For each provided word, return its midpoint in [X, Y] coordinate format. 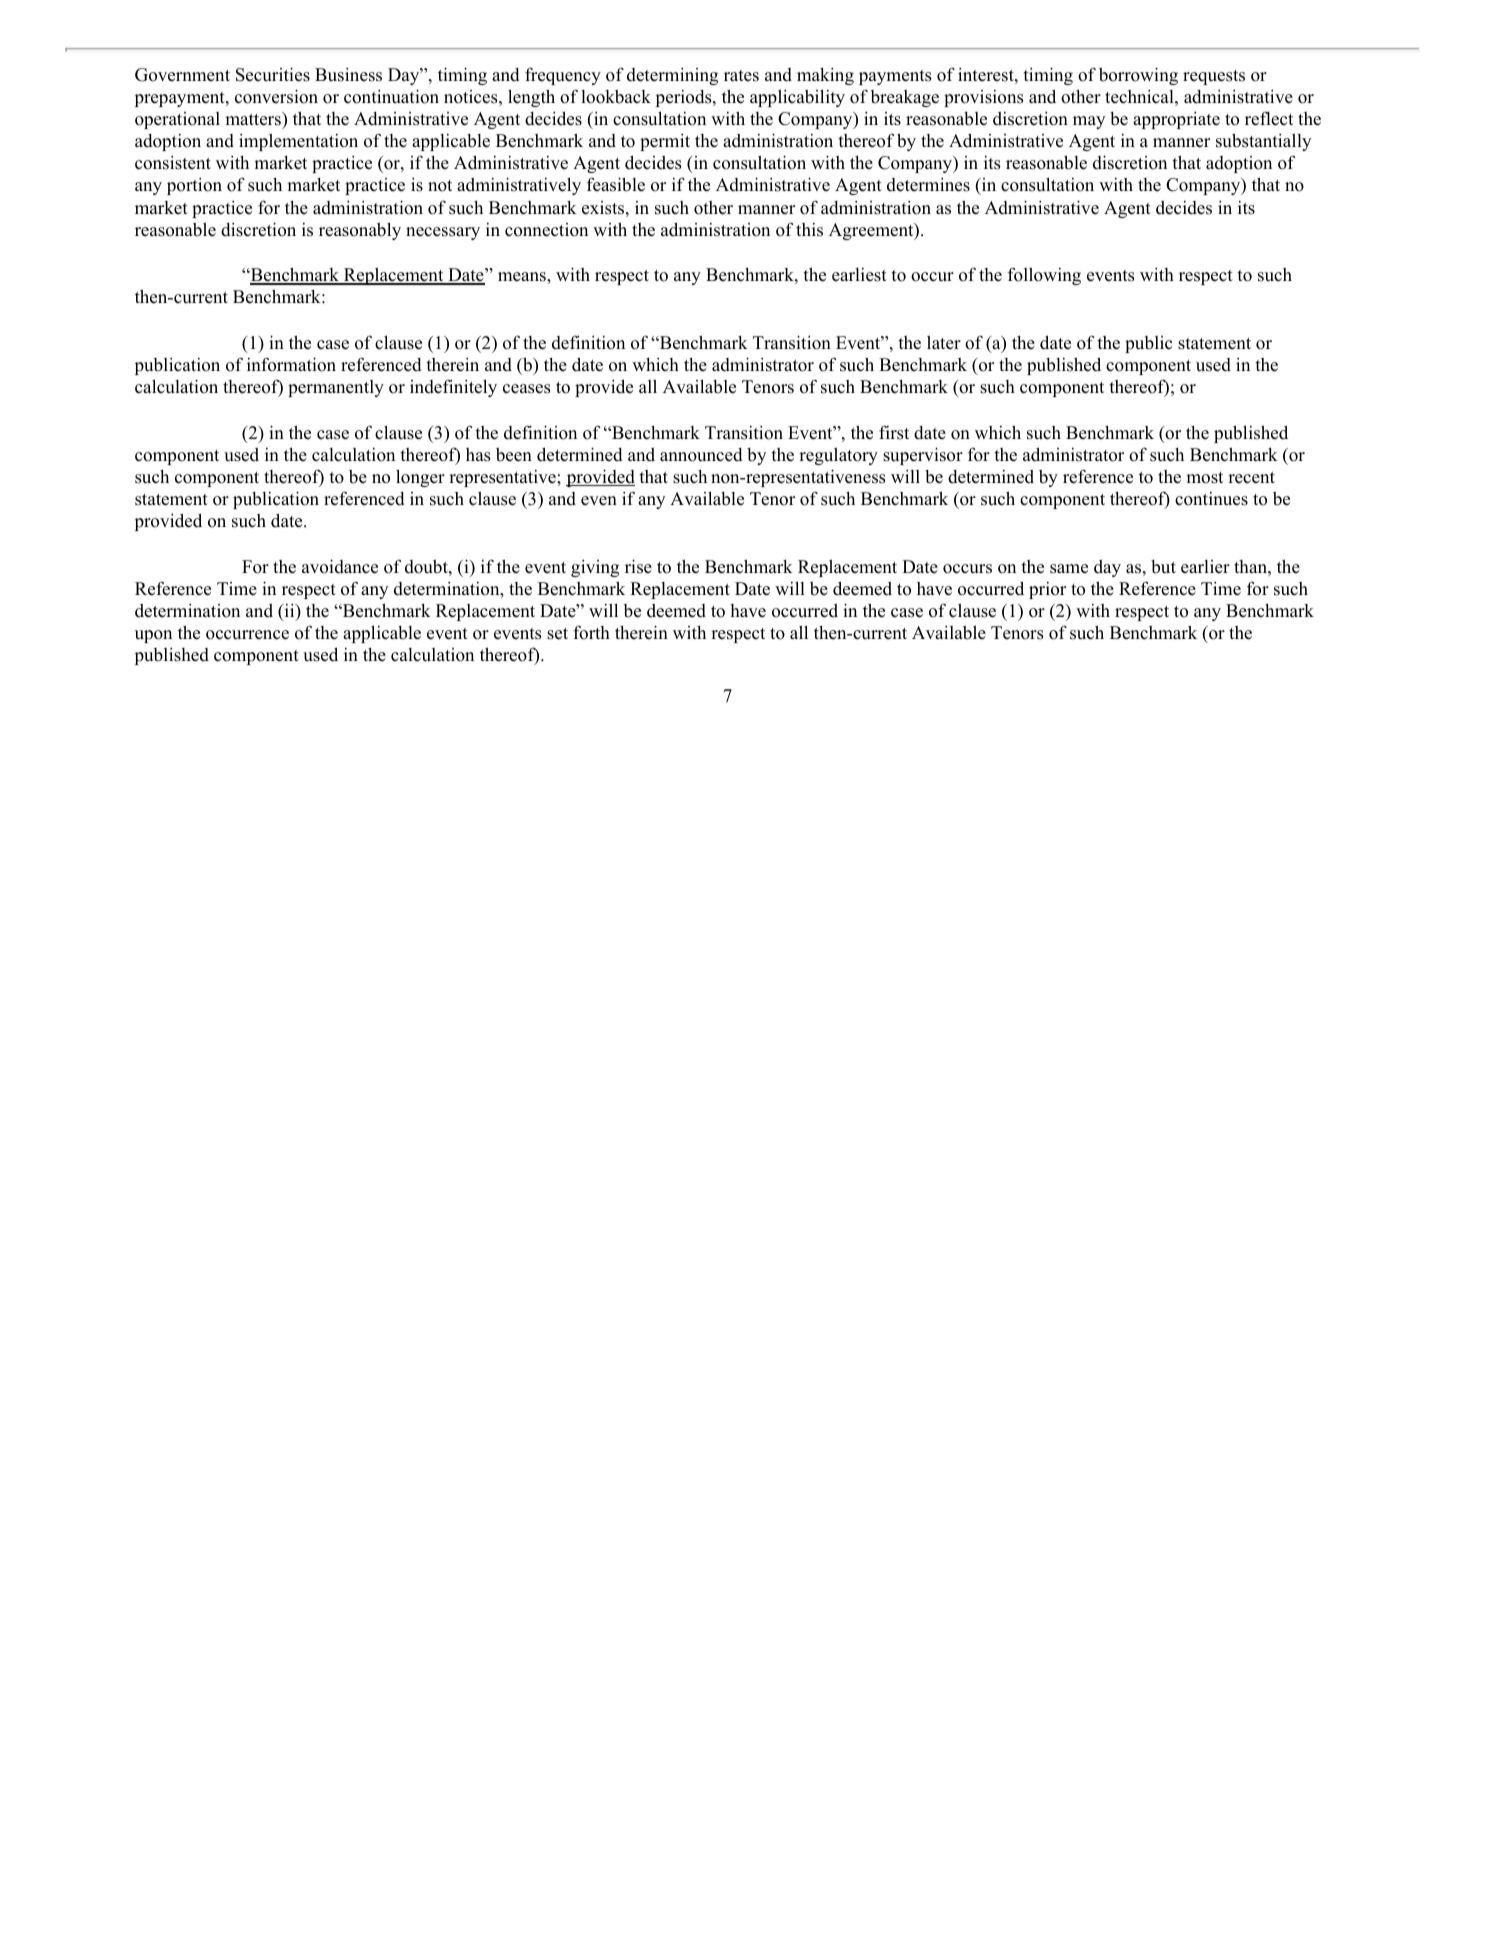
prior [1047, 590]
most [1204, 478]
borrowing [1138, 76]
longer [420, 478]
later [944, 342]
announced [701, 455]
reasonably [360, 231]
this [809, 230]
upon [153, 636]
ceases [527, 389]
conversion [276, 96]
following [1044, 276]
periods [685, 98]
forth [591, 632]
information [291, 364]
